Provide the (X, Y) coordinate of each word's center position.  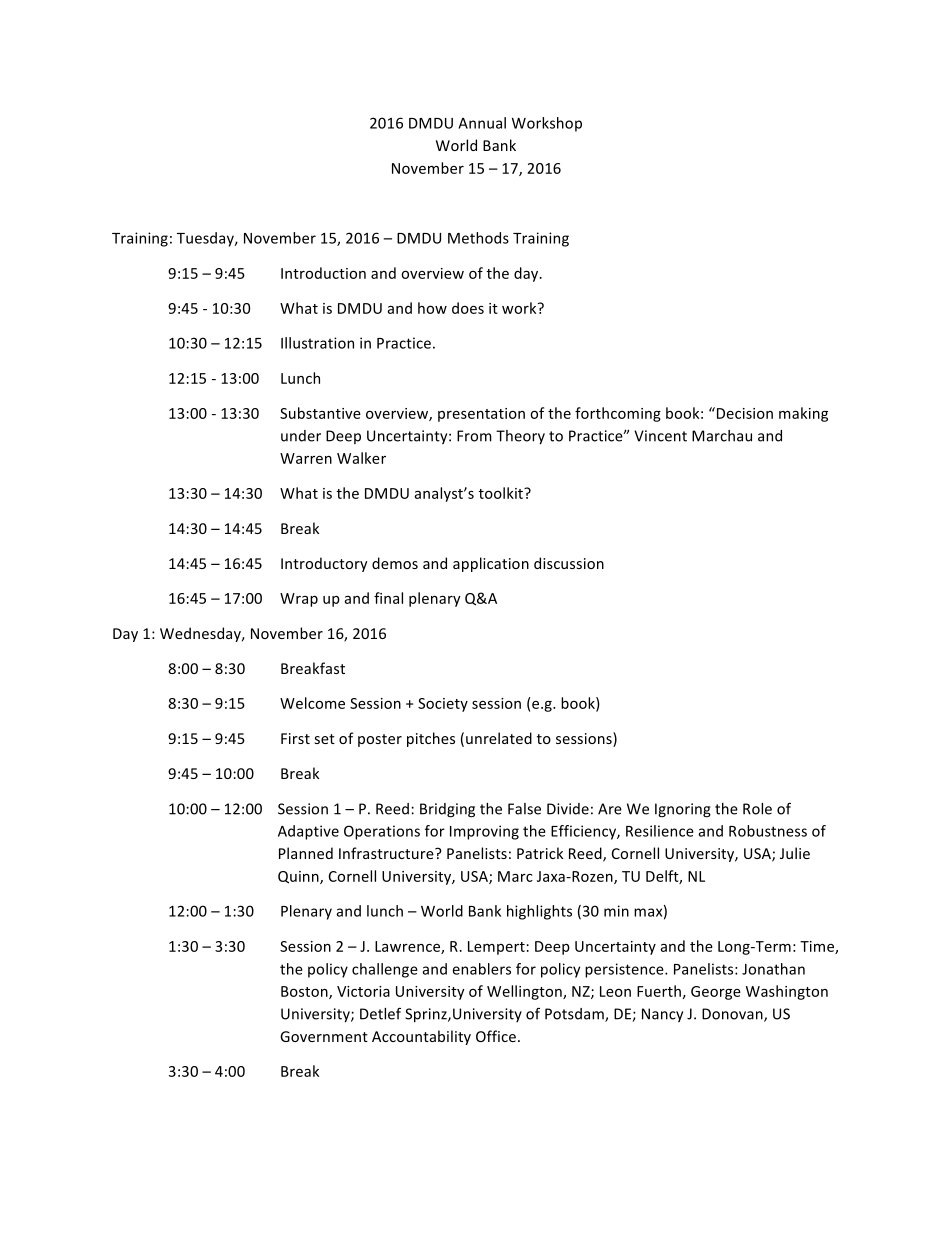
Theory (520, 437)
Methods (478, 238)
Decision (743, 413)
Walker (361, 458)
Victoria (363, 991)
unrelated (499, 738)
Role (757, 809)
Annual (482, 123)
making (803, 414)
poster (380, 740)
